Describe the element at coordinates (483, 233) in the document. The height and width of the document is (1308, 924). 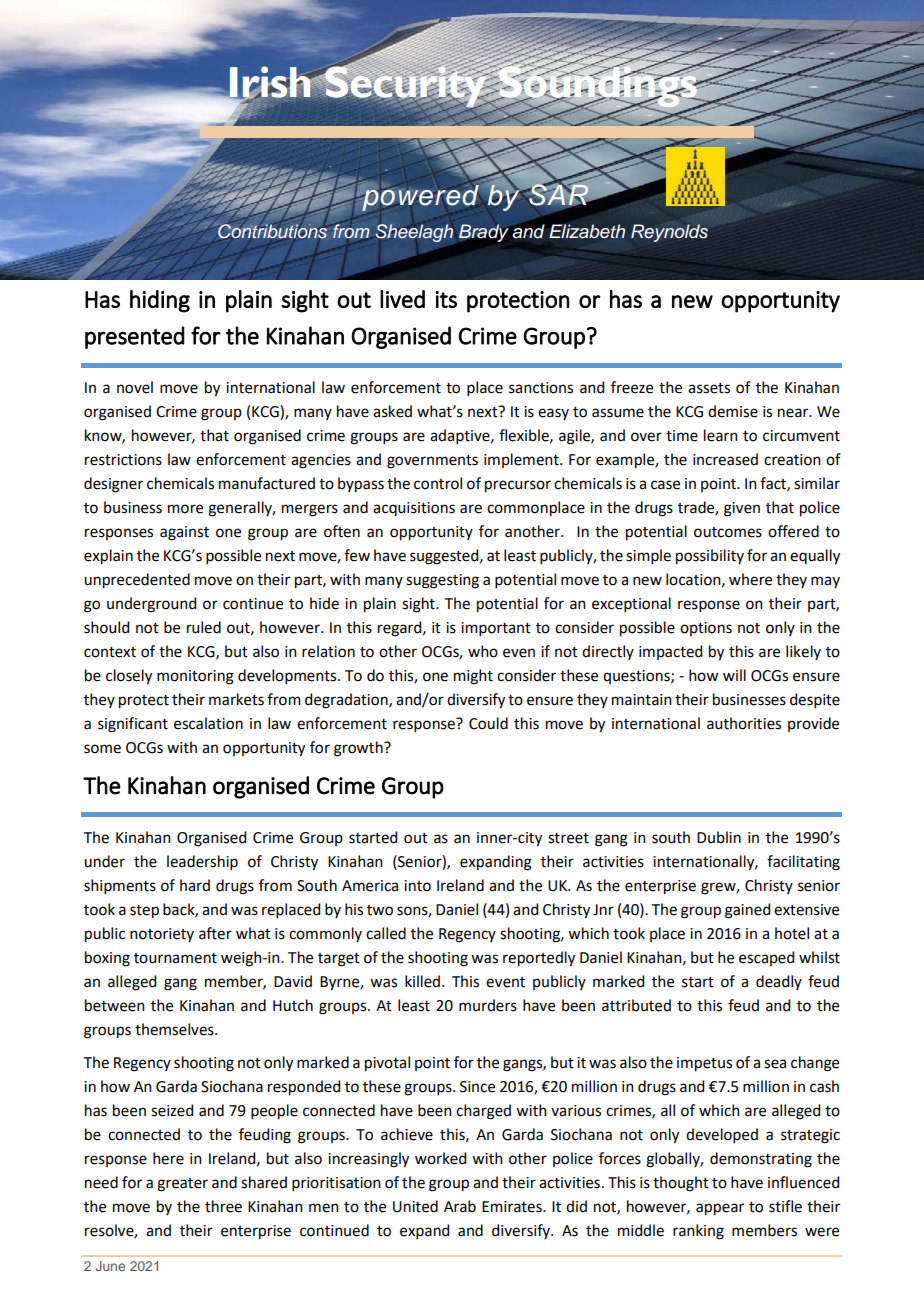
I see `Brady` at that location.
